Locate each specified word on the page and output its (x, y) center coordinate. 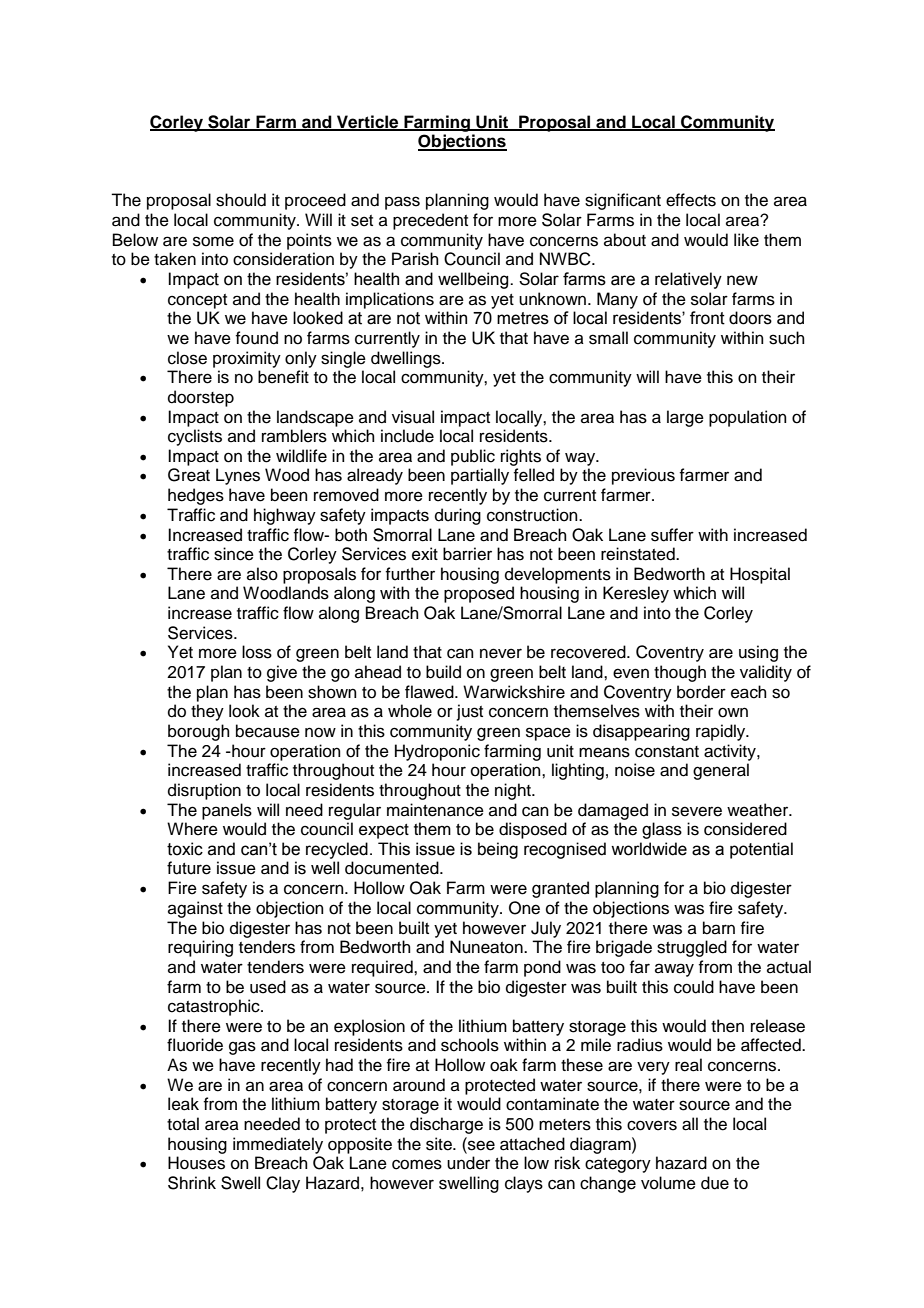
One (524, 908)
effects (691, 200)
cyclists (195, 437)
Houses (196, 1163)
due (715, 1183)
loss (257, 652)
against (195, 909)
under (468, 1163)
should (241, 200)
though (680, 673)
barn (719, 928)
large (685, 418)
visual (413, 417)
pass (402, 203)
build (443, 672)
